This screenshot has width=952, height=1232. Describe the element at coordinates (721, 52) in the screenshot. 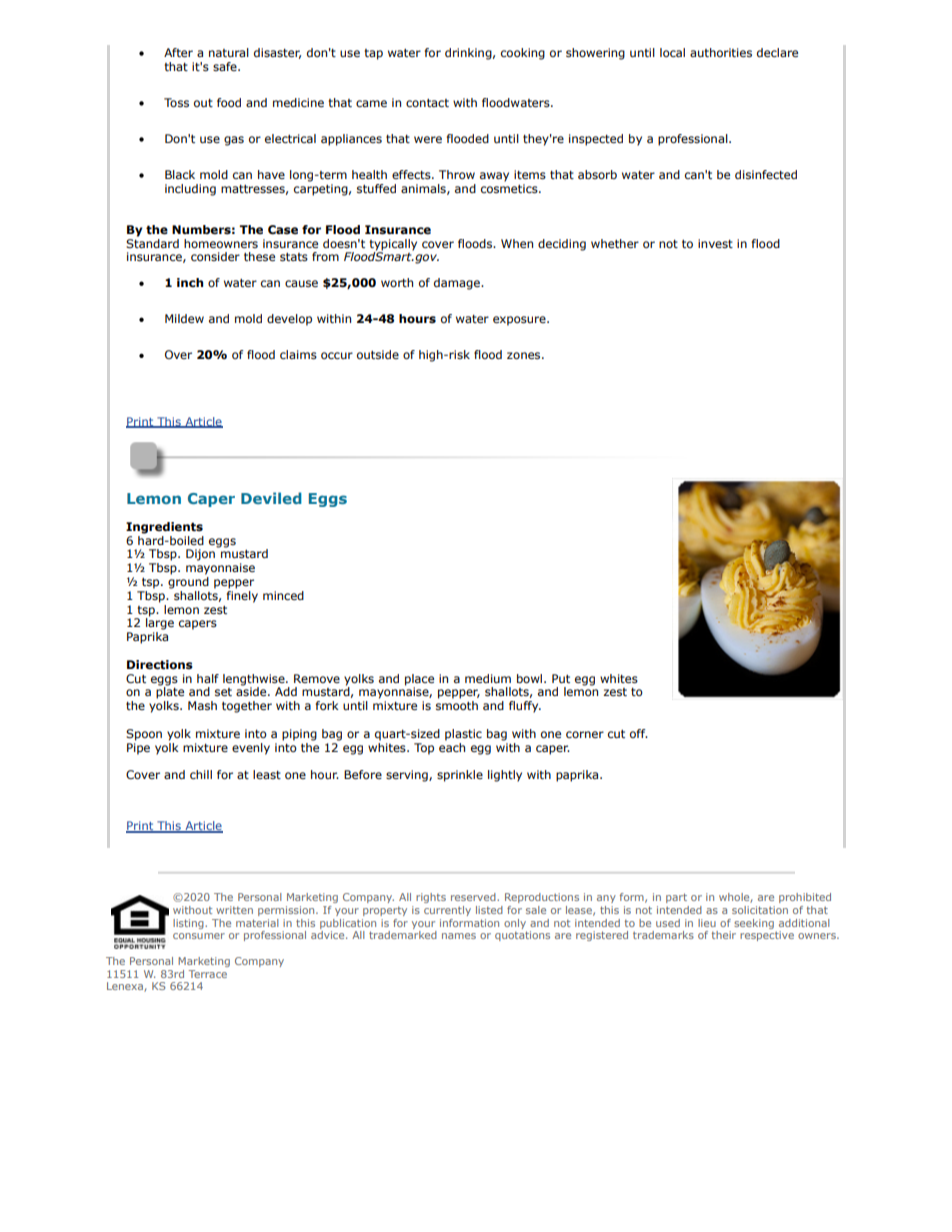

I see `authorities` at that location.
